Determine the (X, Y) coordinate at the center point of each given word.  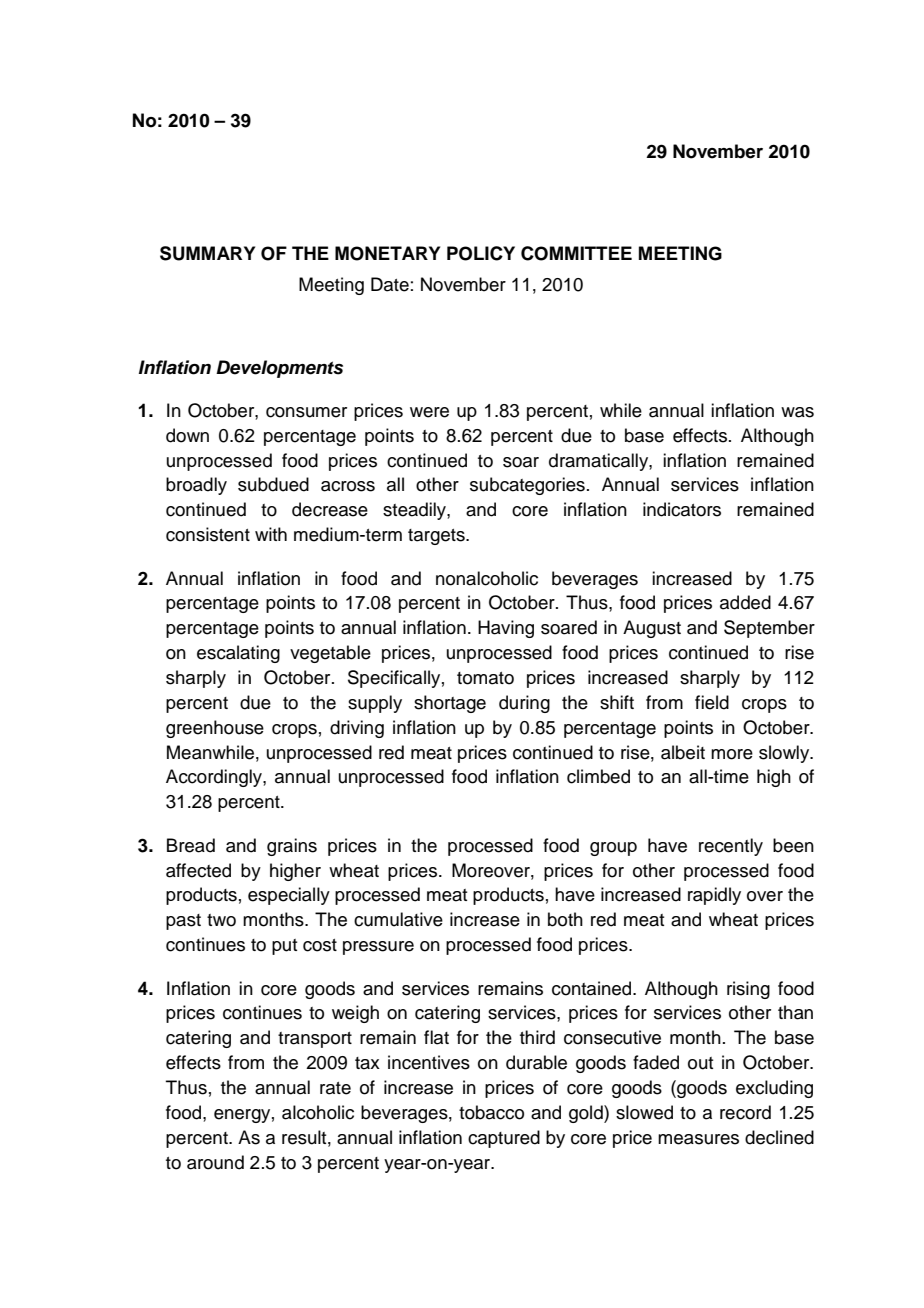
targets (437, 537)
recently (731, 847)
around (215, 1162)
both (565, 919)
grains (292, 847)
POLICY (481, 253)
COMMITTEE (576, 253)
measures (698, 1139)
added (745, 602)
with (271, 534)
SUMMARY (207, 253)
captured (504, 1139)
